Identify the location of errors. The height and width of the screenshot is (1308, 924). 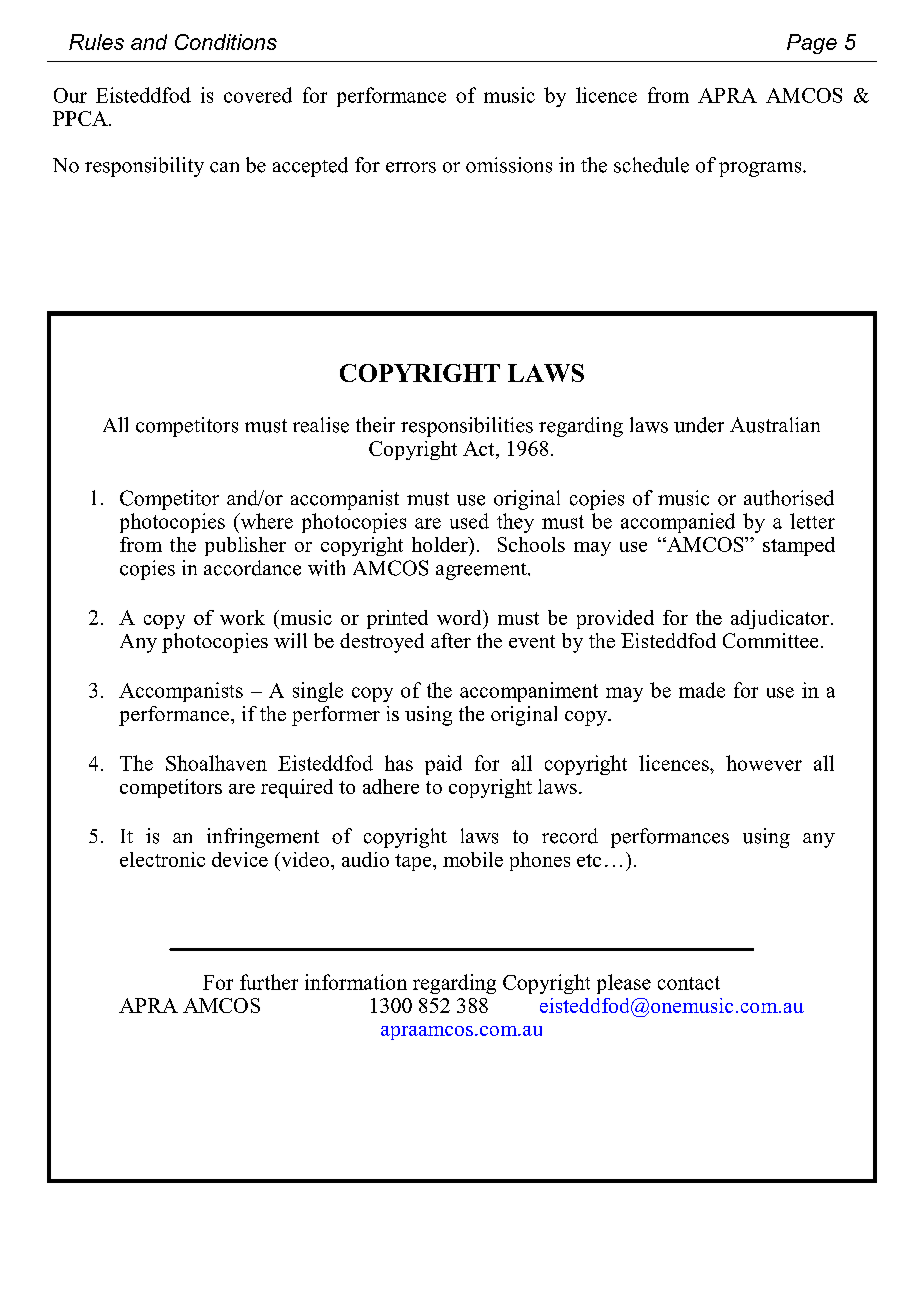
(411, 167).
